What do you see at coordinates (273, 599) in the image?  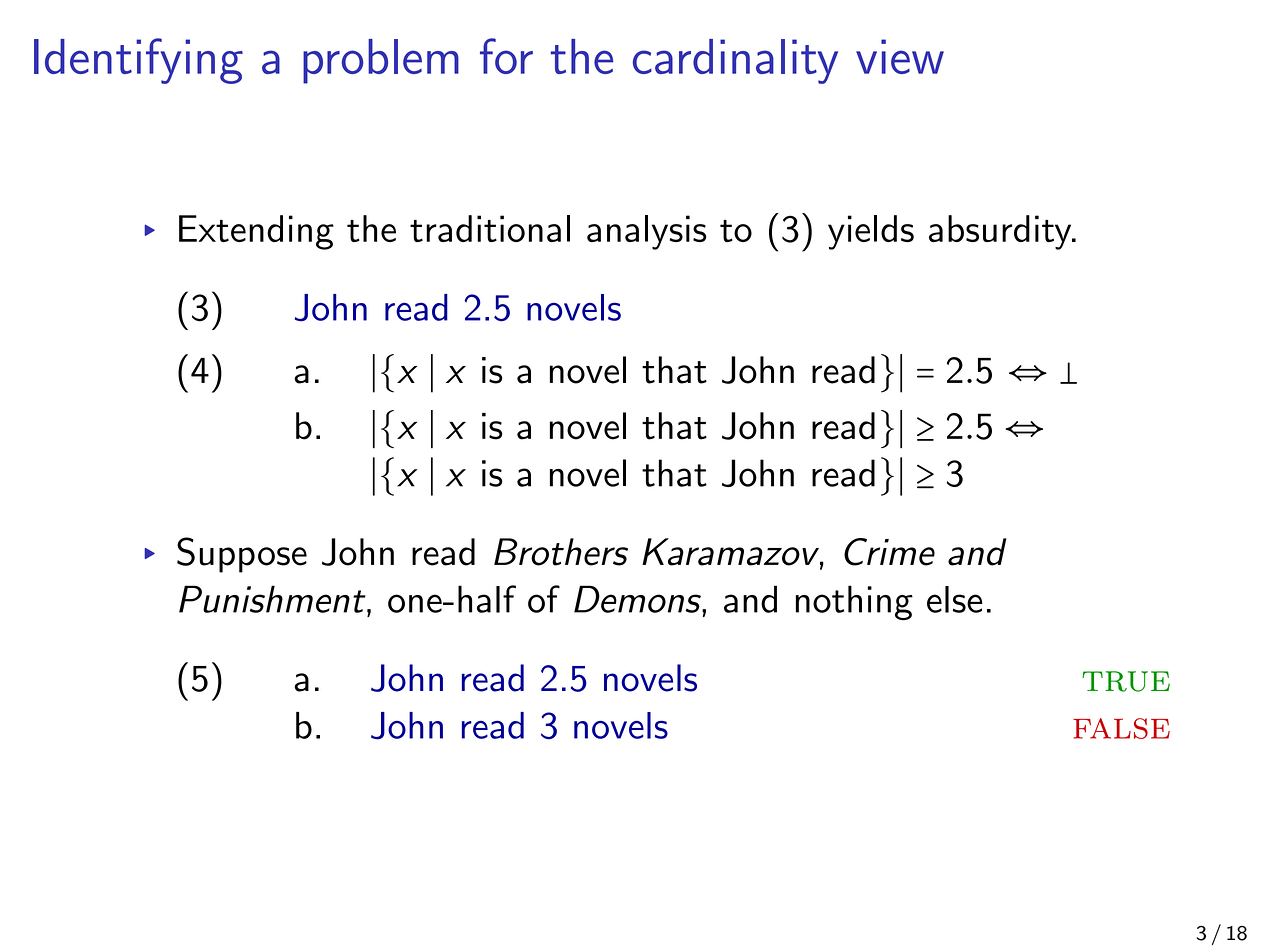 I see `Punishment` at bounding box center [273, 599].
